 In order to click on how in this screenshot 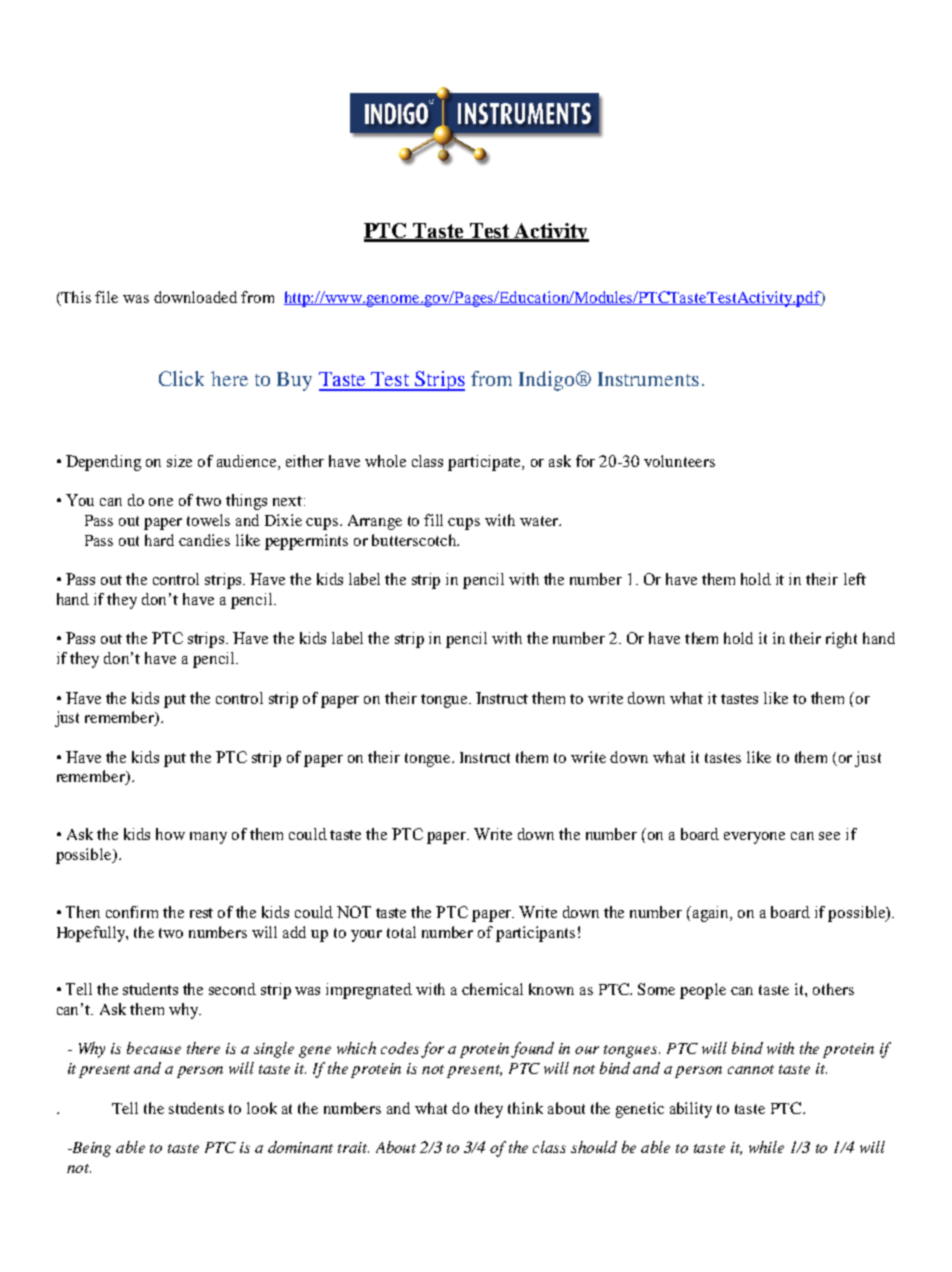, I will do `click(170, 834)`.
